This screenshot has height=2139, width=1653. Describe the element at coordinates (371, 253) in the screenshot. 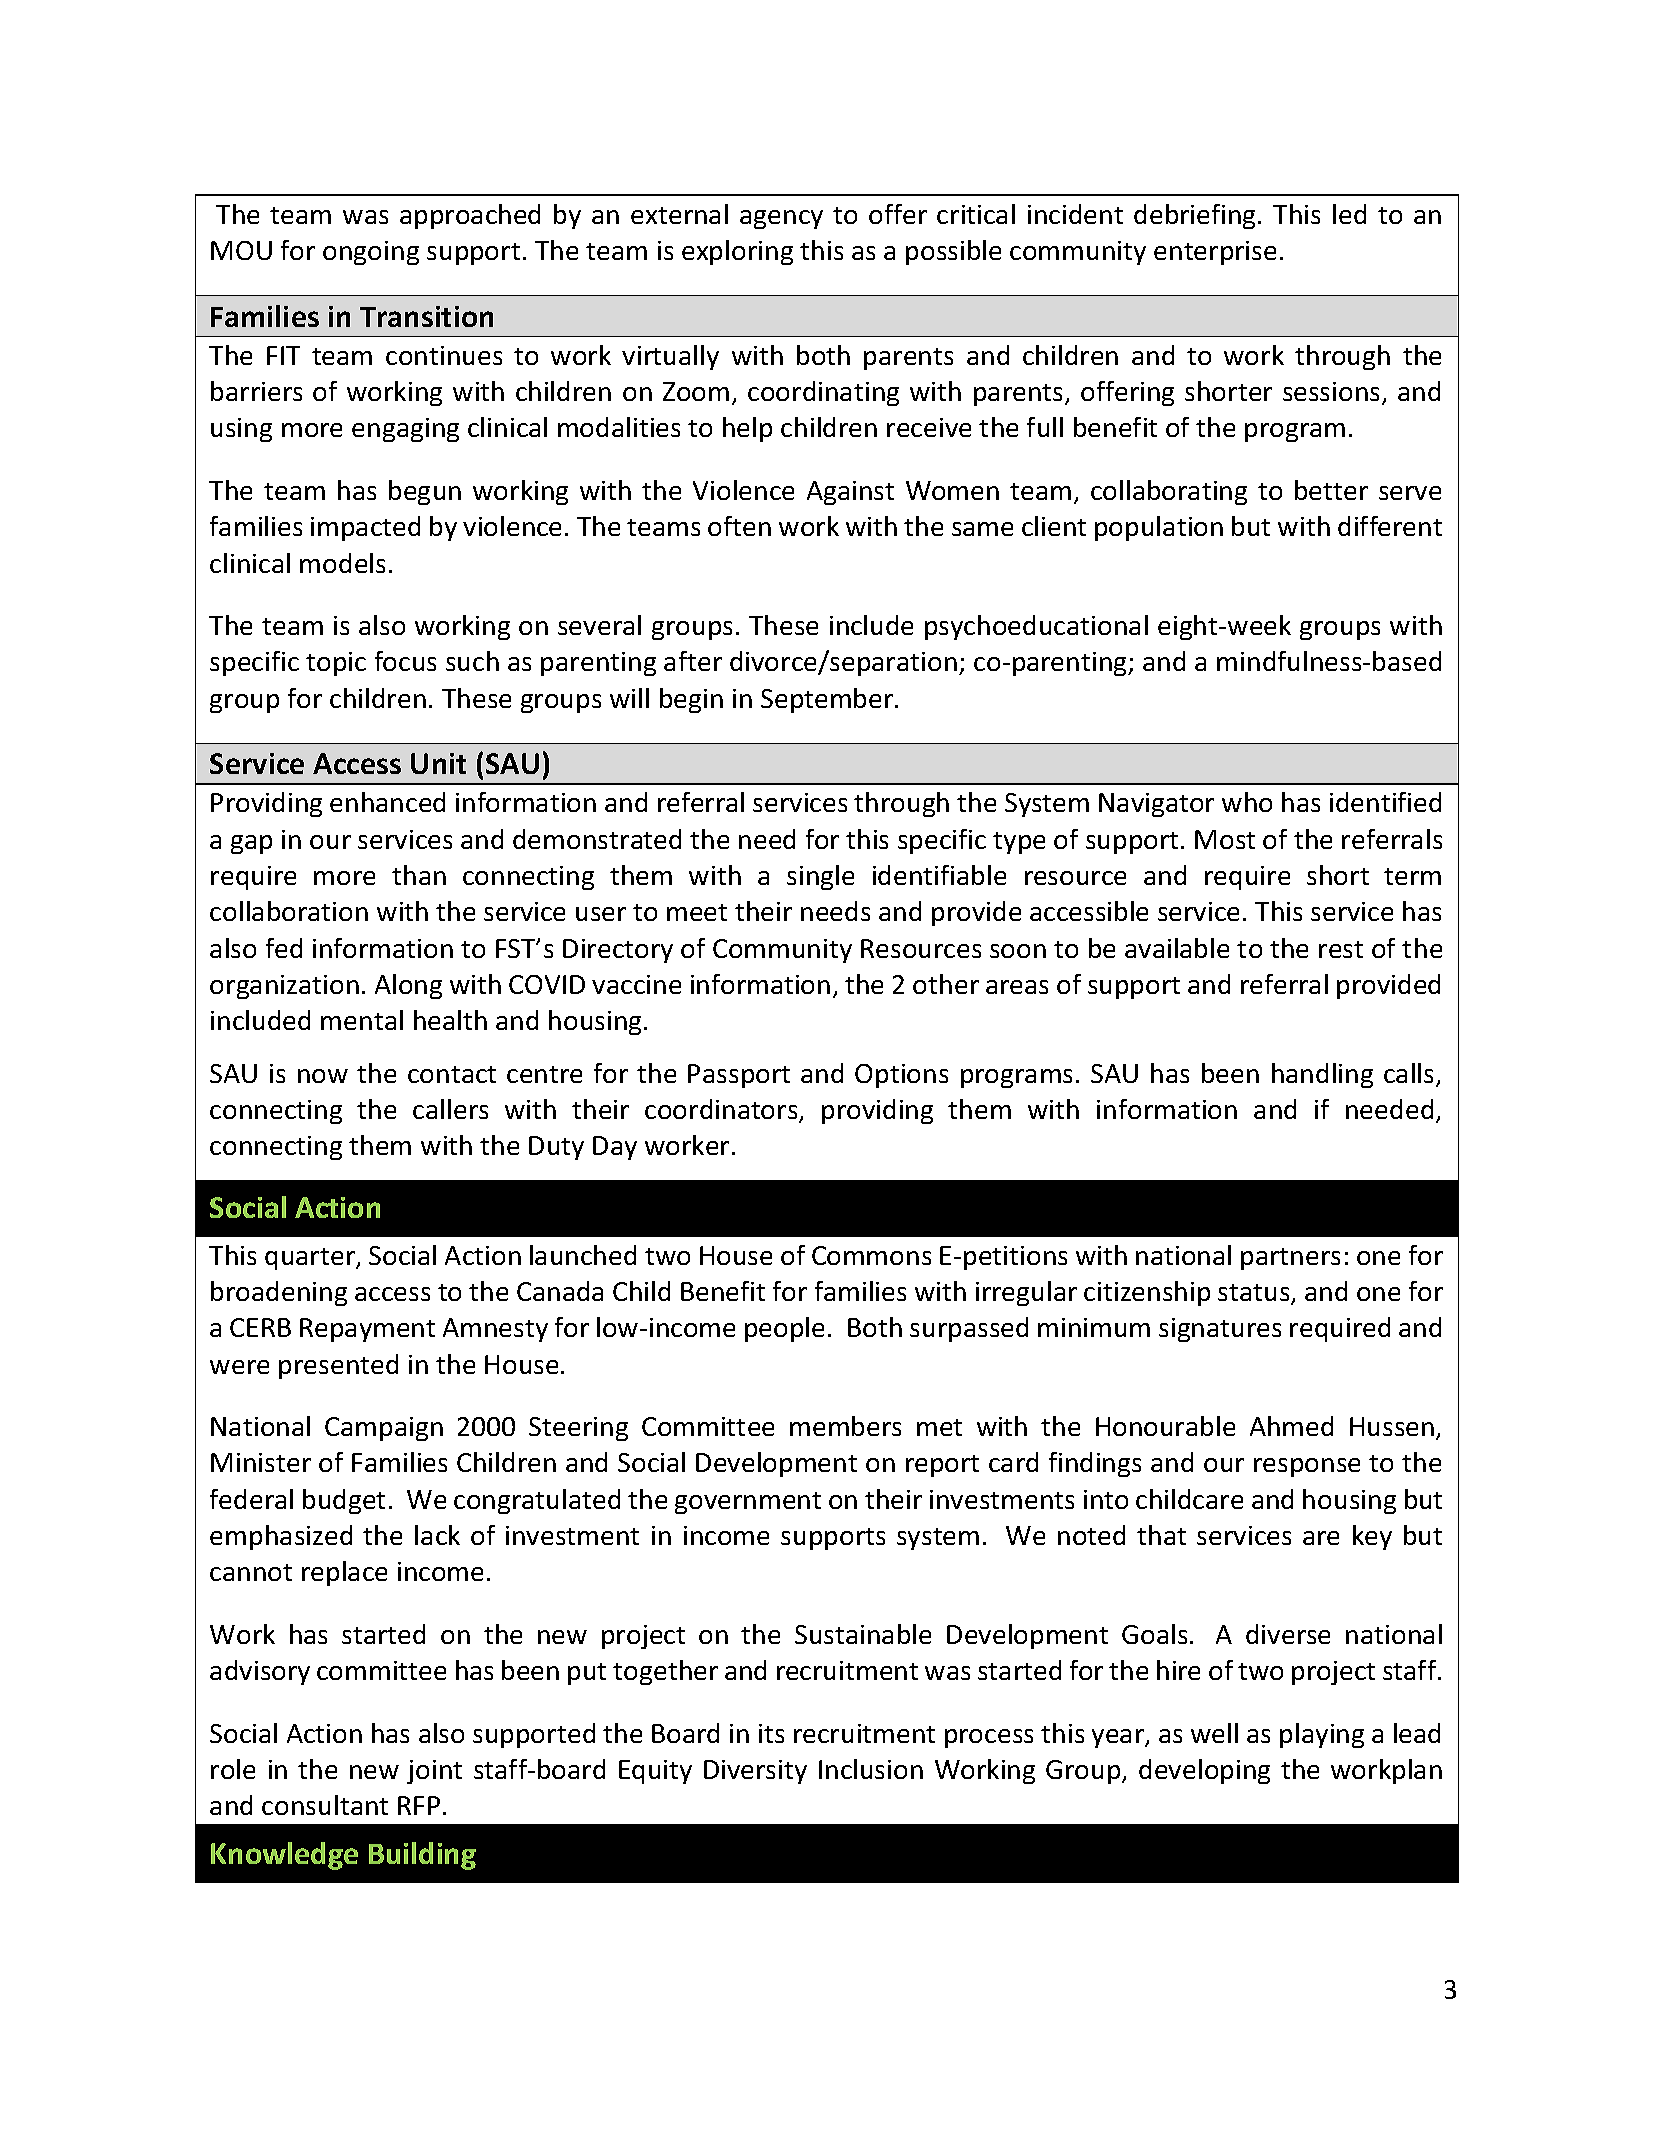

I see `ongoing` at that location.
